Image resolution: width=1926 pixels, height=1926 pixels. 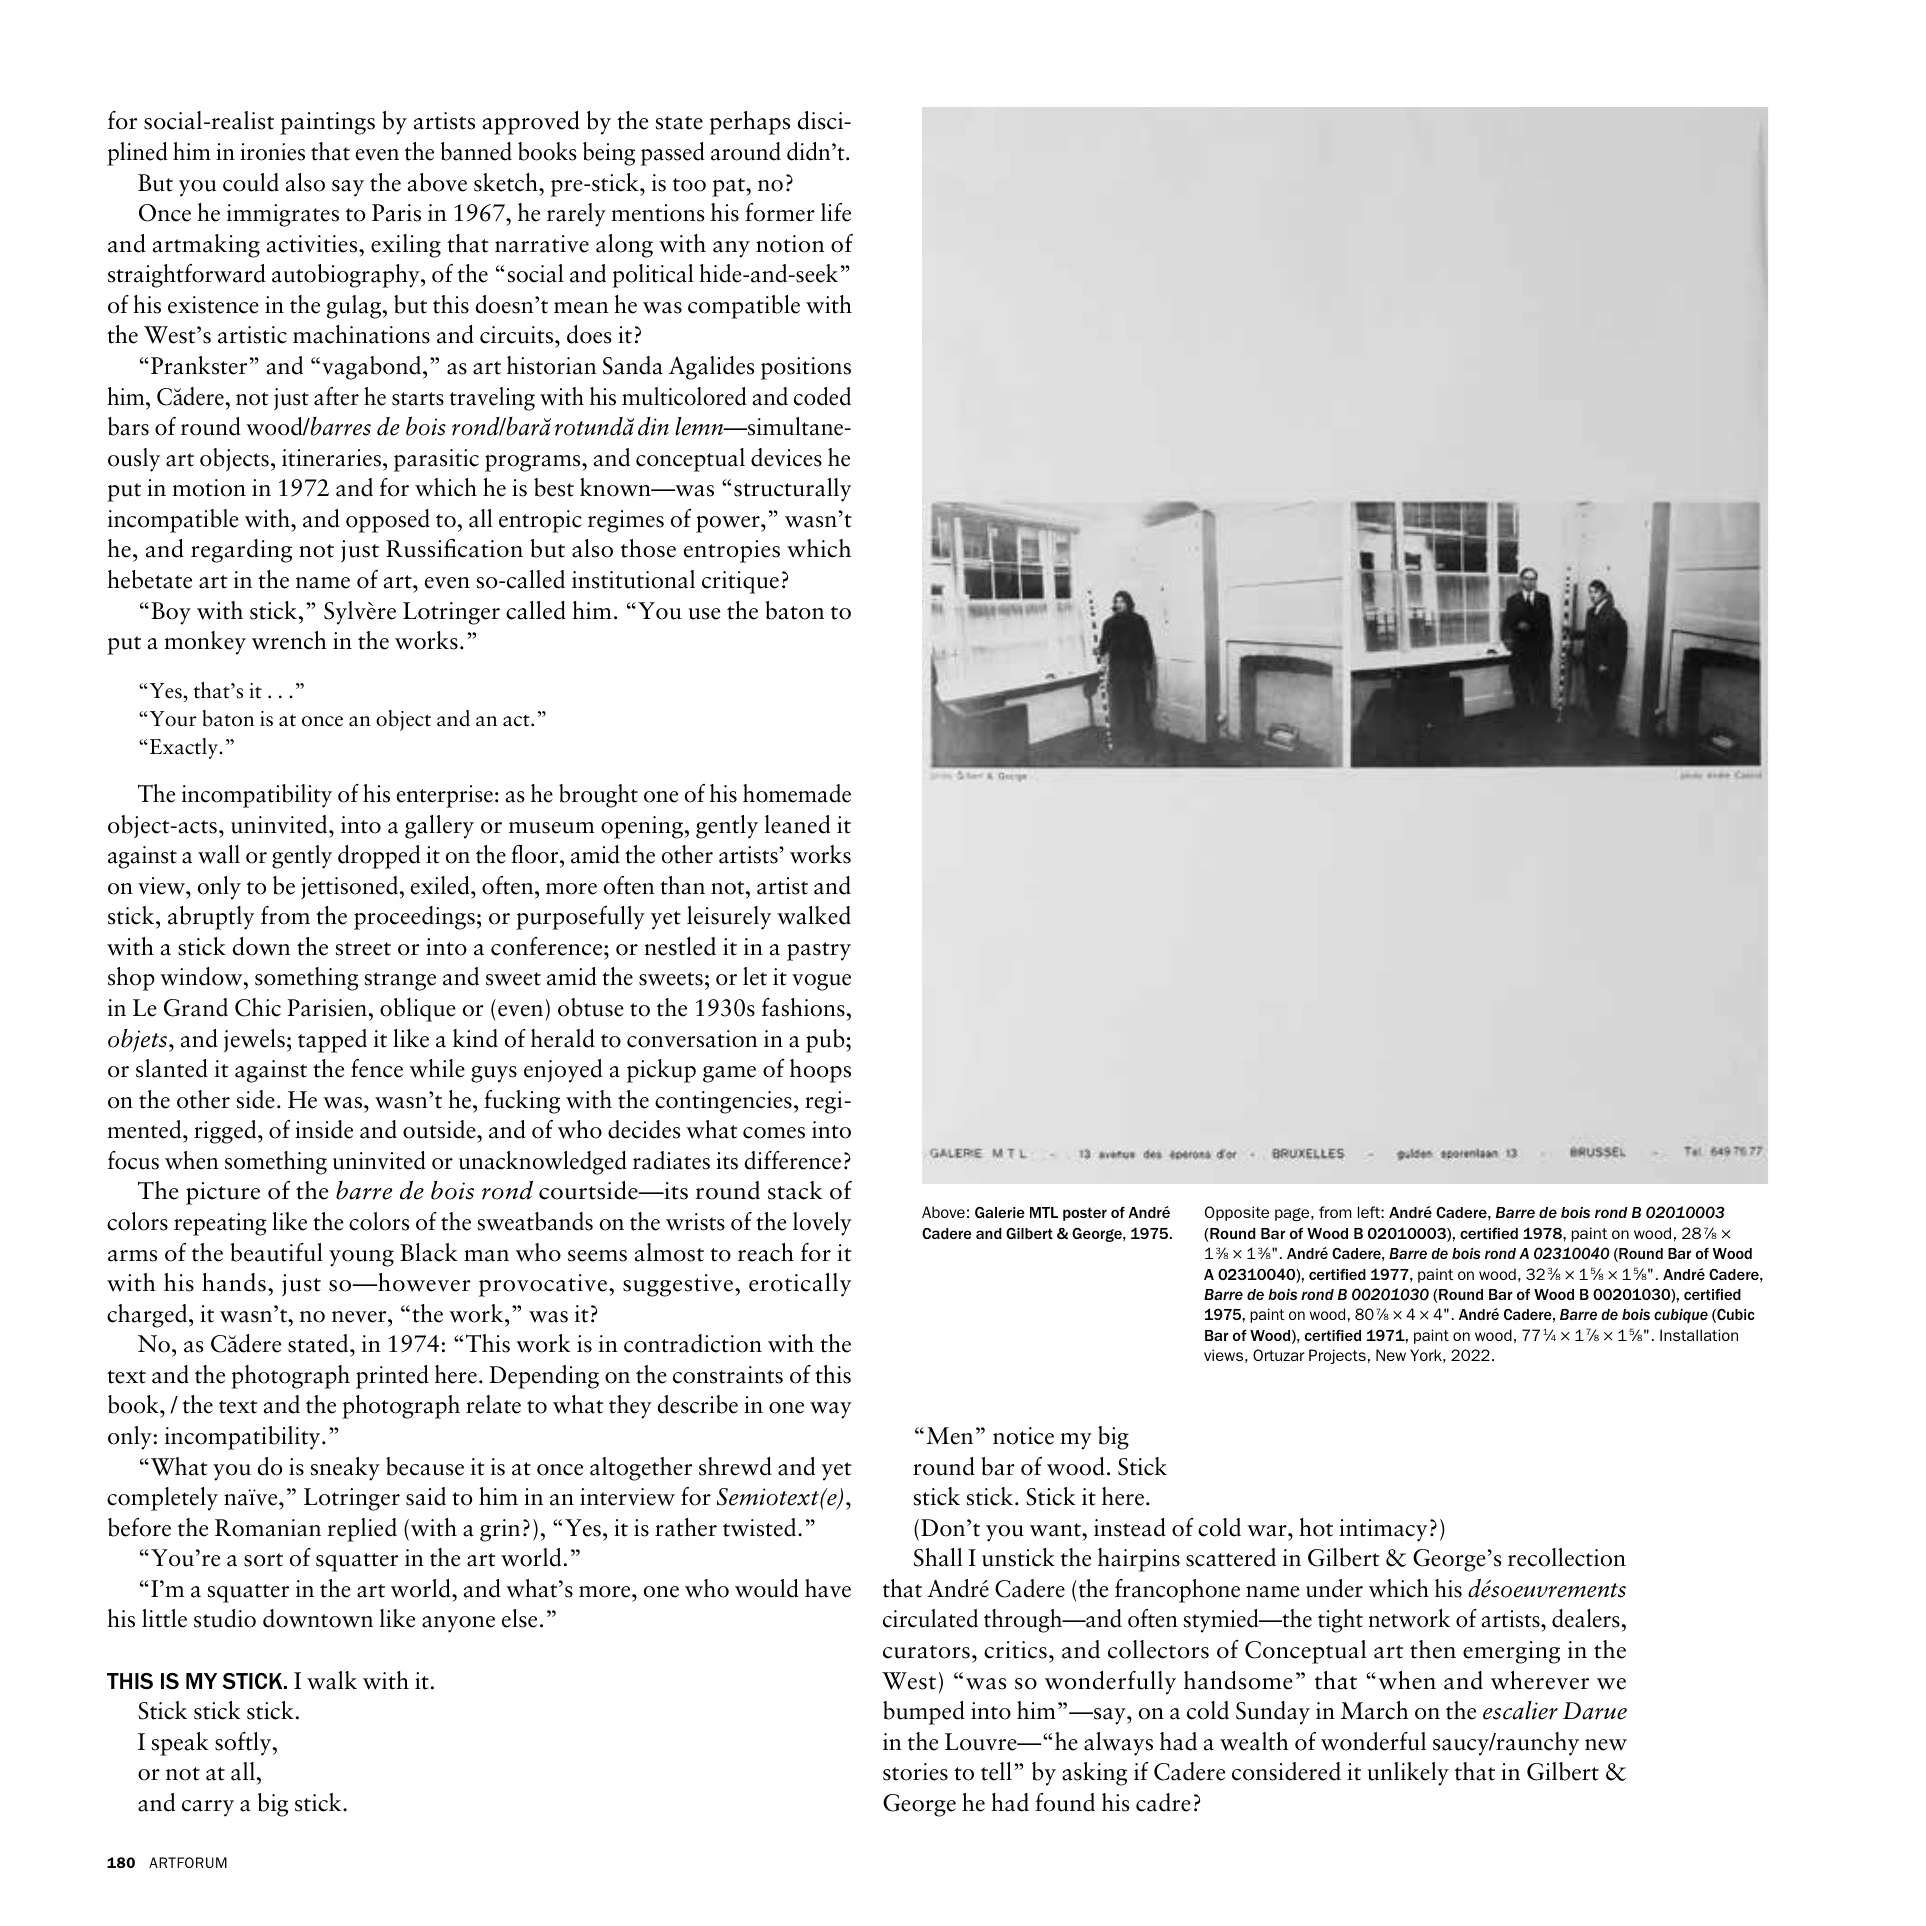 I want to click on notice, so click(x=1023, y=1436).
